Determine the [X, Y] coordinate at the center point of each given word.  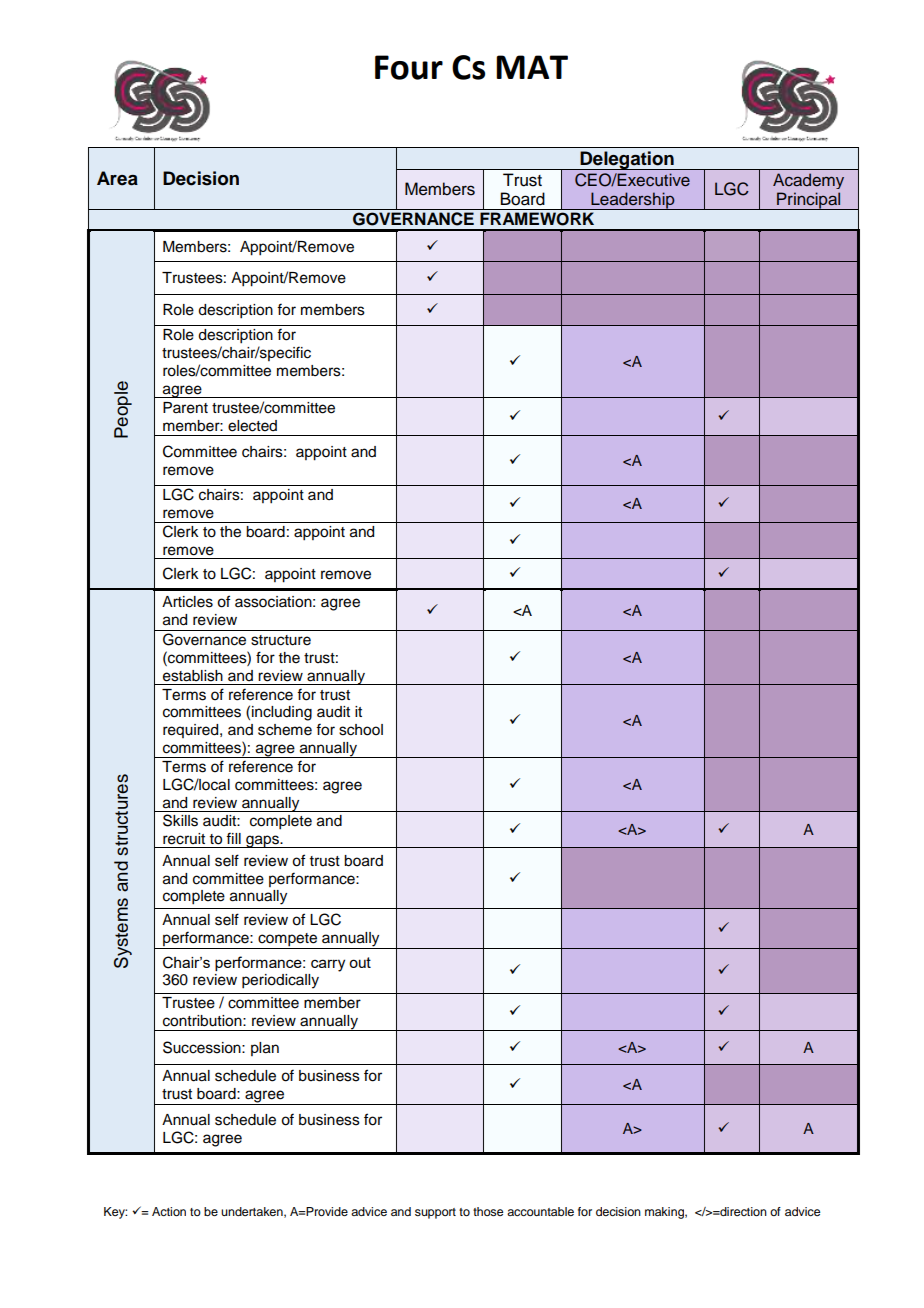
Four [409, 67]
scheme [285, 730]
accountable [540, 1211]
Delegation [627, 160]
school [361, 730]
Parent [185, 408]
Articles [187, 602]
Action [169, 1211]
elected [252, 426]
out [360, 962]
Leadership [633, 201]
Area [117, 178]
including [282, 713]
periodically [280, 981]
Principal [809, 201]
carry [328, 965]
